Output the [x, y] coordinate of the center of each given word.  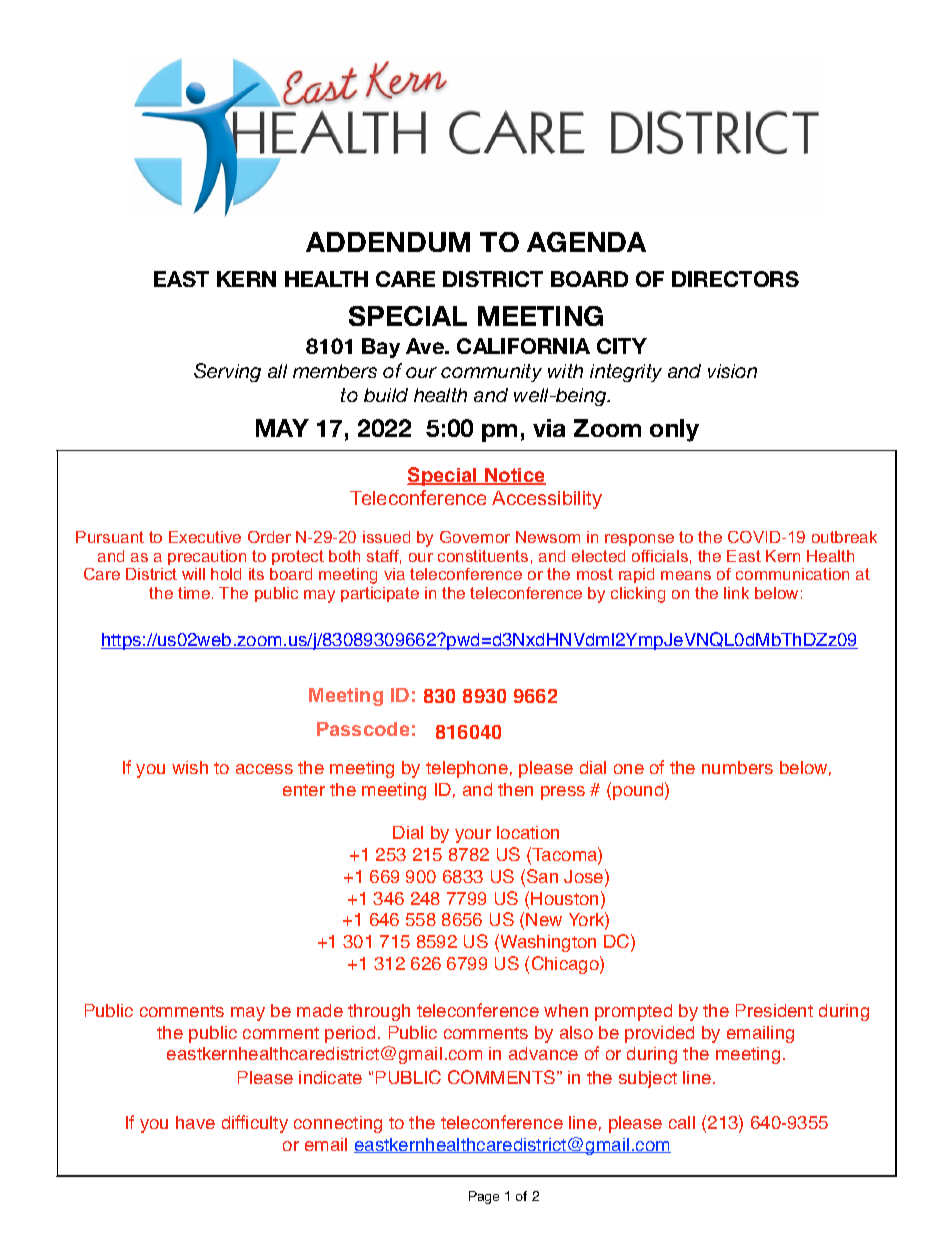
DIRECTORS [735, 279]
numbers [737, 767]
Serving [227, 372]
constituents [483, 556]
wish [190, 767]
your [473, 836]
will [193, 574]
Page [484, 1197]
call [682, 1122]
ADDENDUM [388, 242]
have [195, 1122]
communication [792, 574]
